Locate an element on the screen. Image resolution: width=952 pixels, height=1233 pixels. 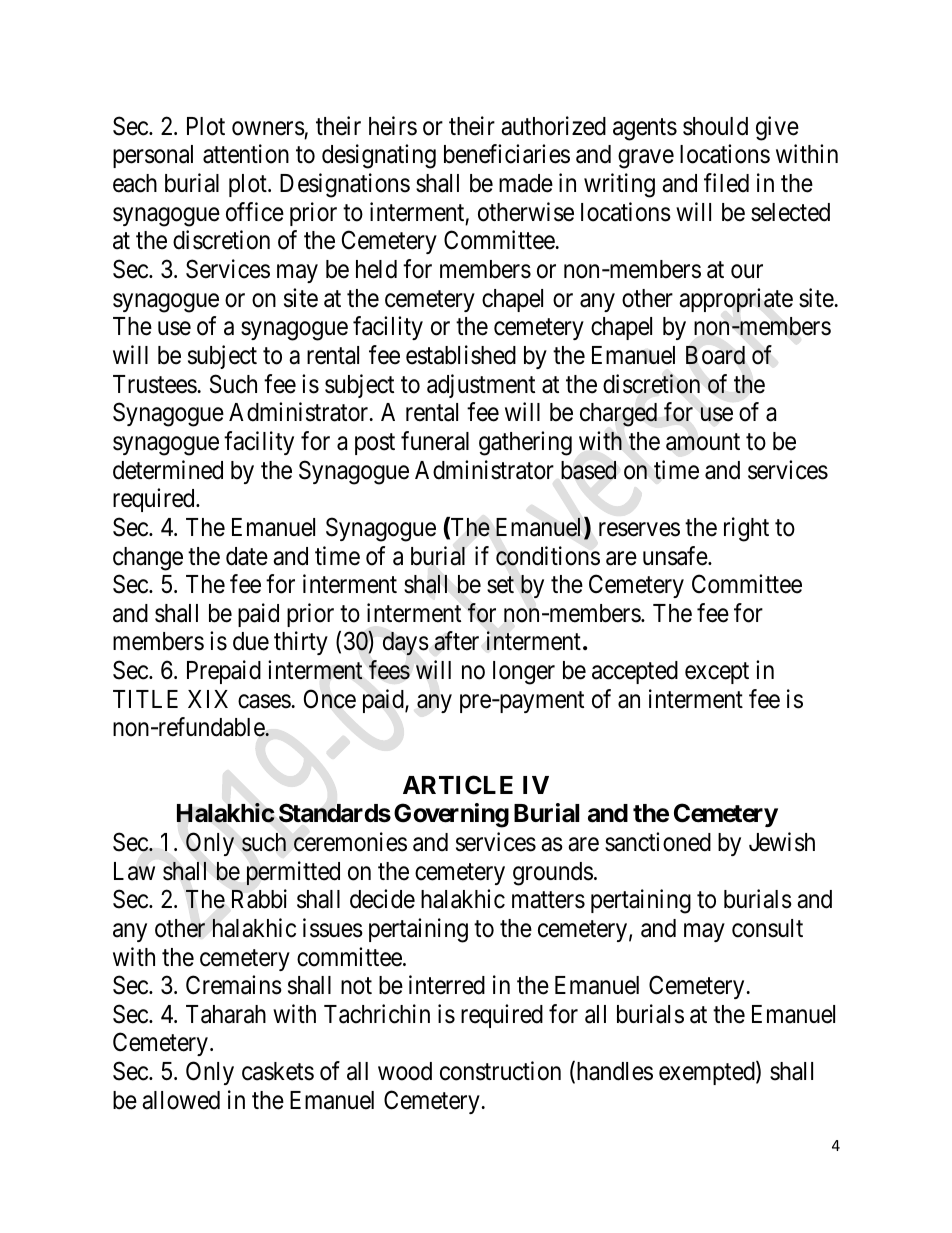
ARTICLE is located at coordinates (458, 785).
